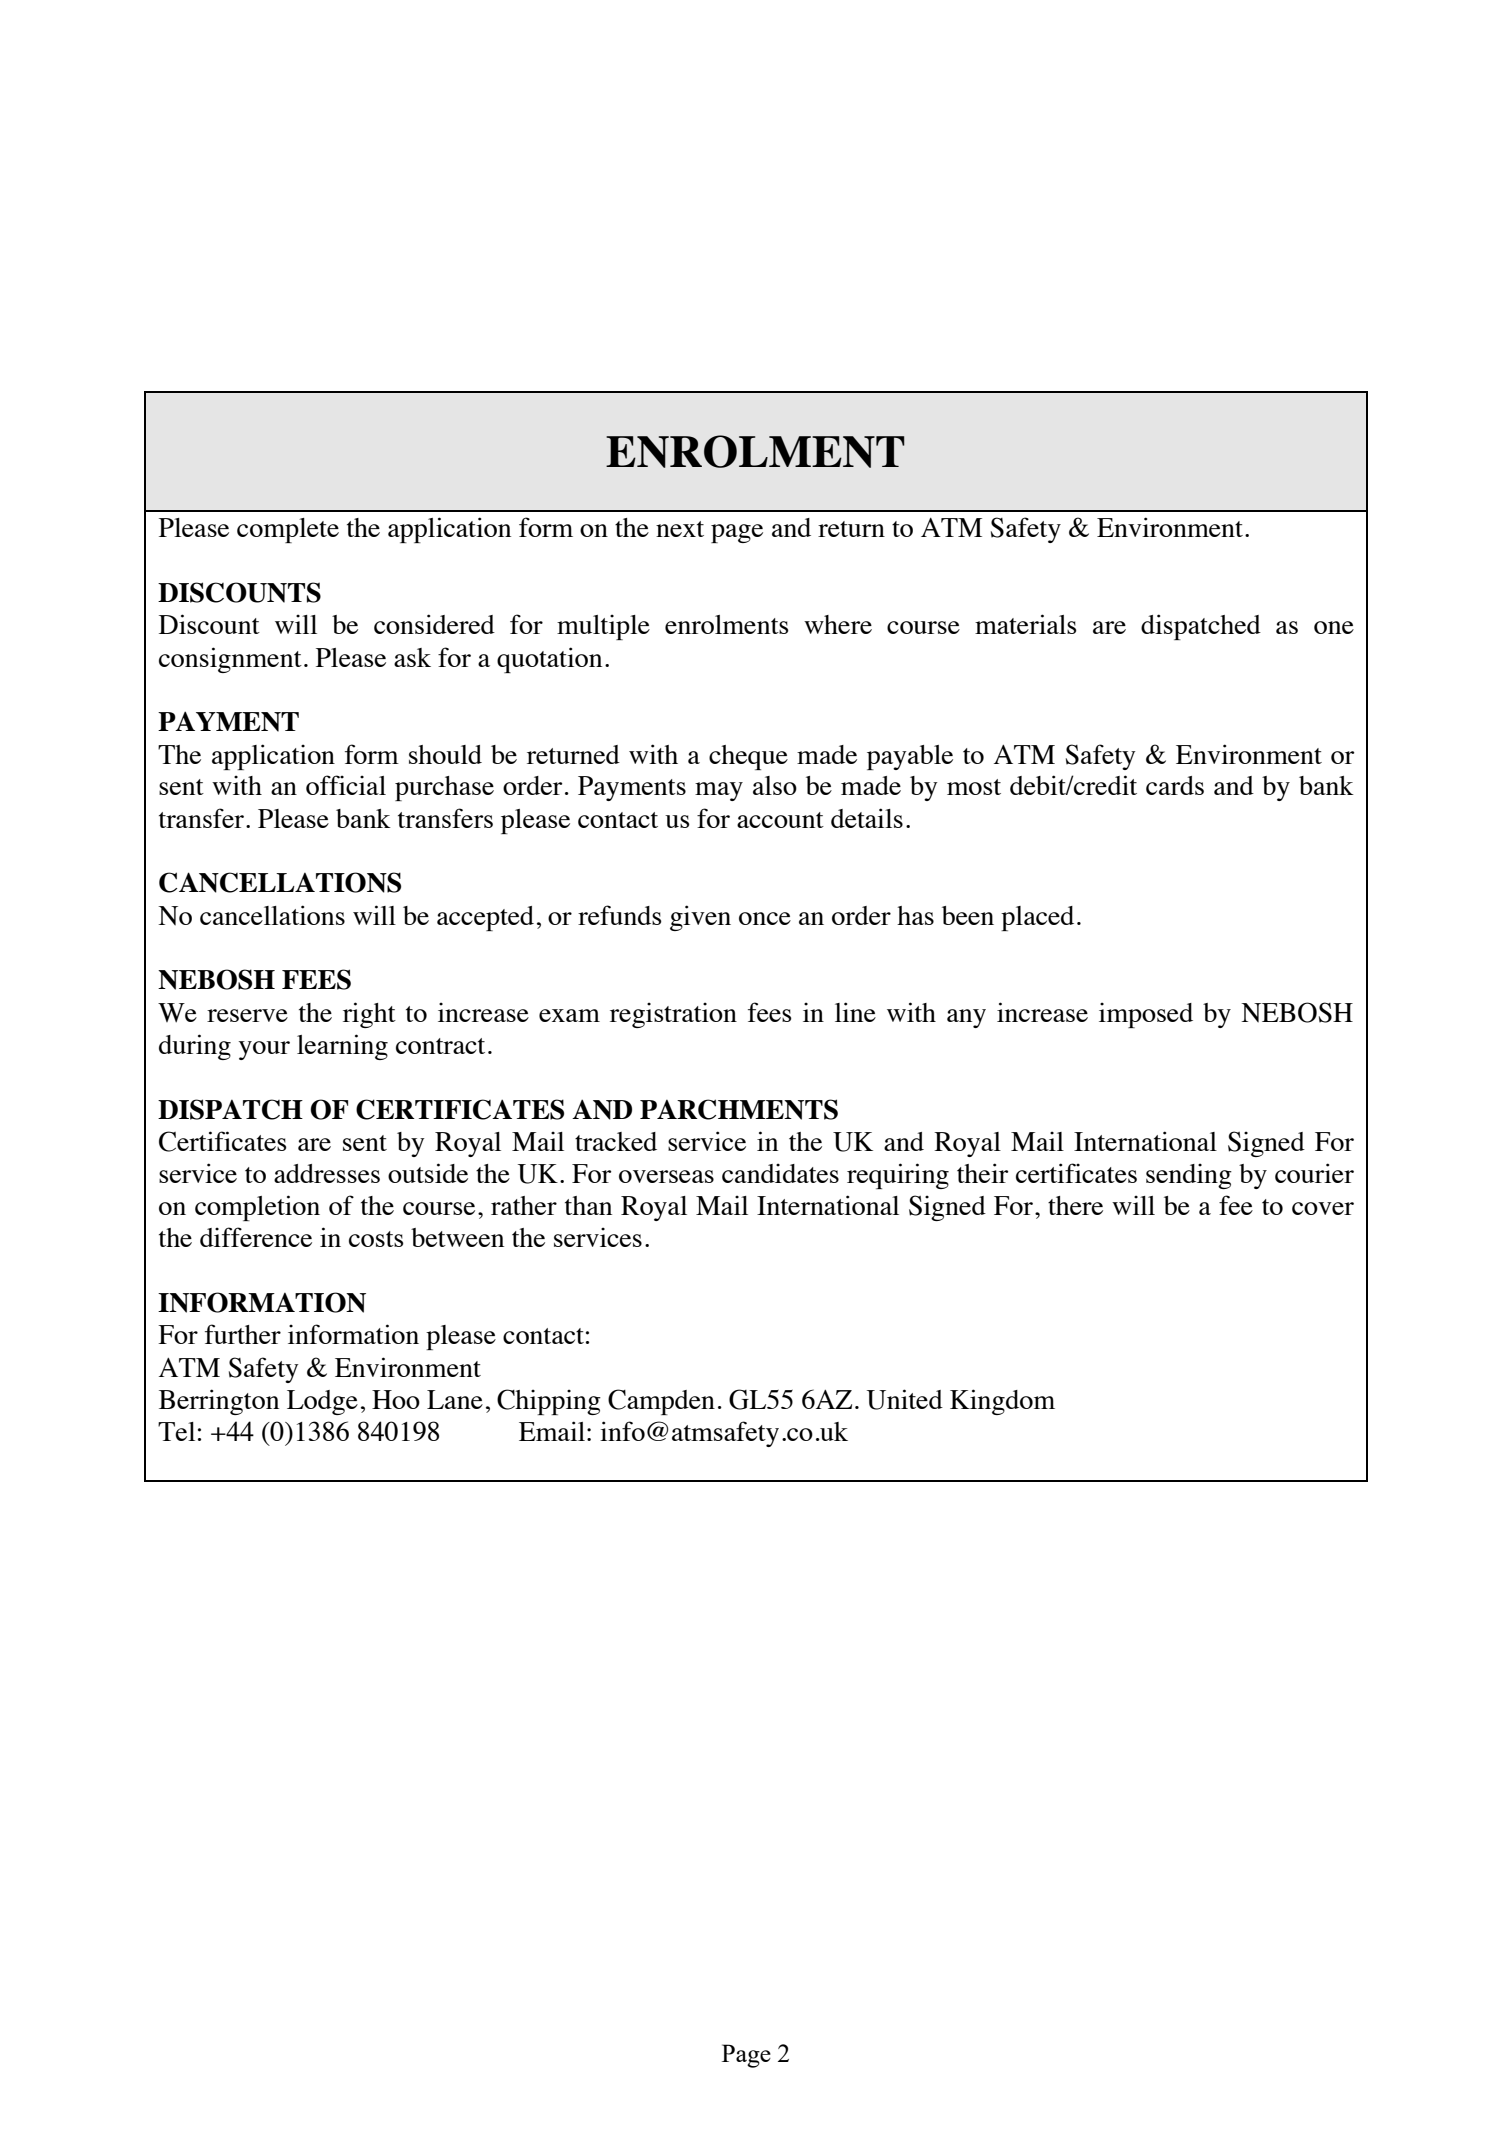  Describe the element at coordinates (288, 530) in the screenshot. I see `complete` at that location.
